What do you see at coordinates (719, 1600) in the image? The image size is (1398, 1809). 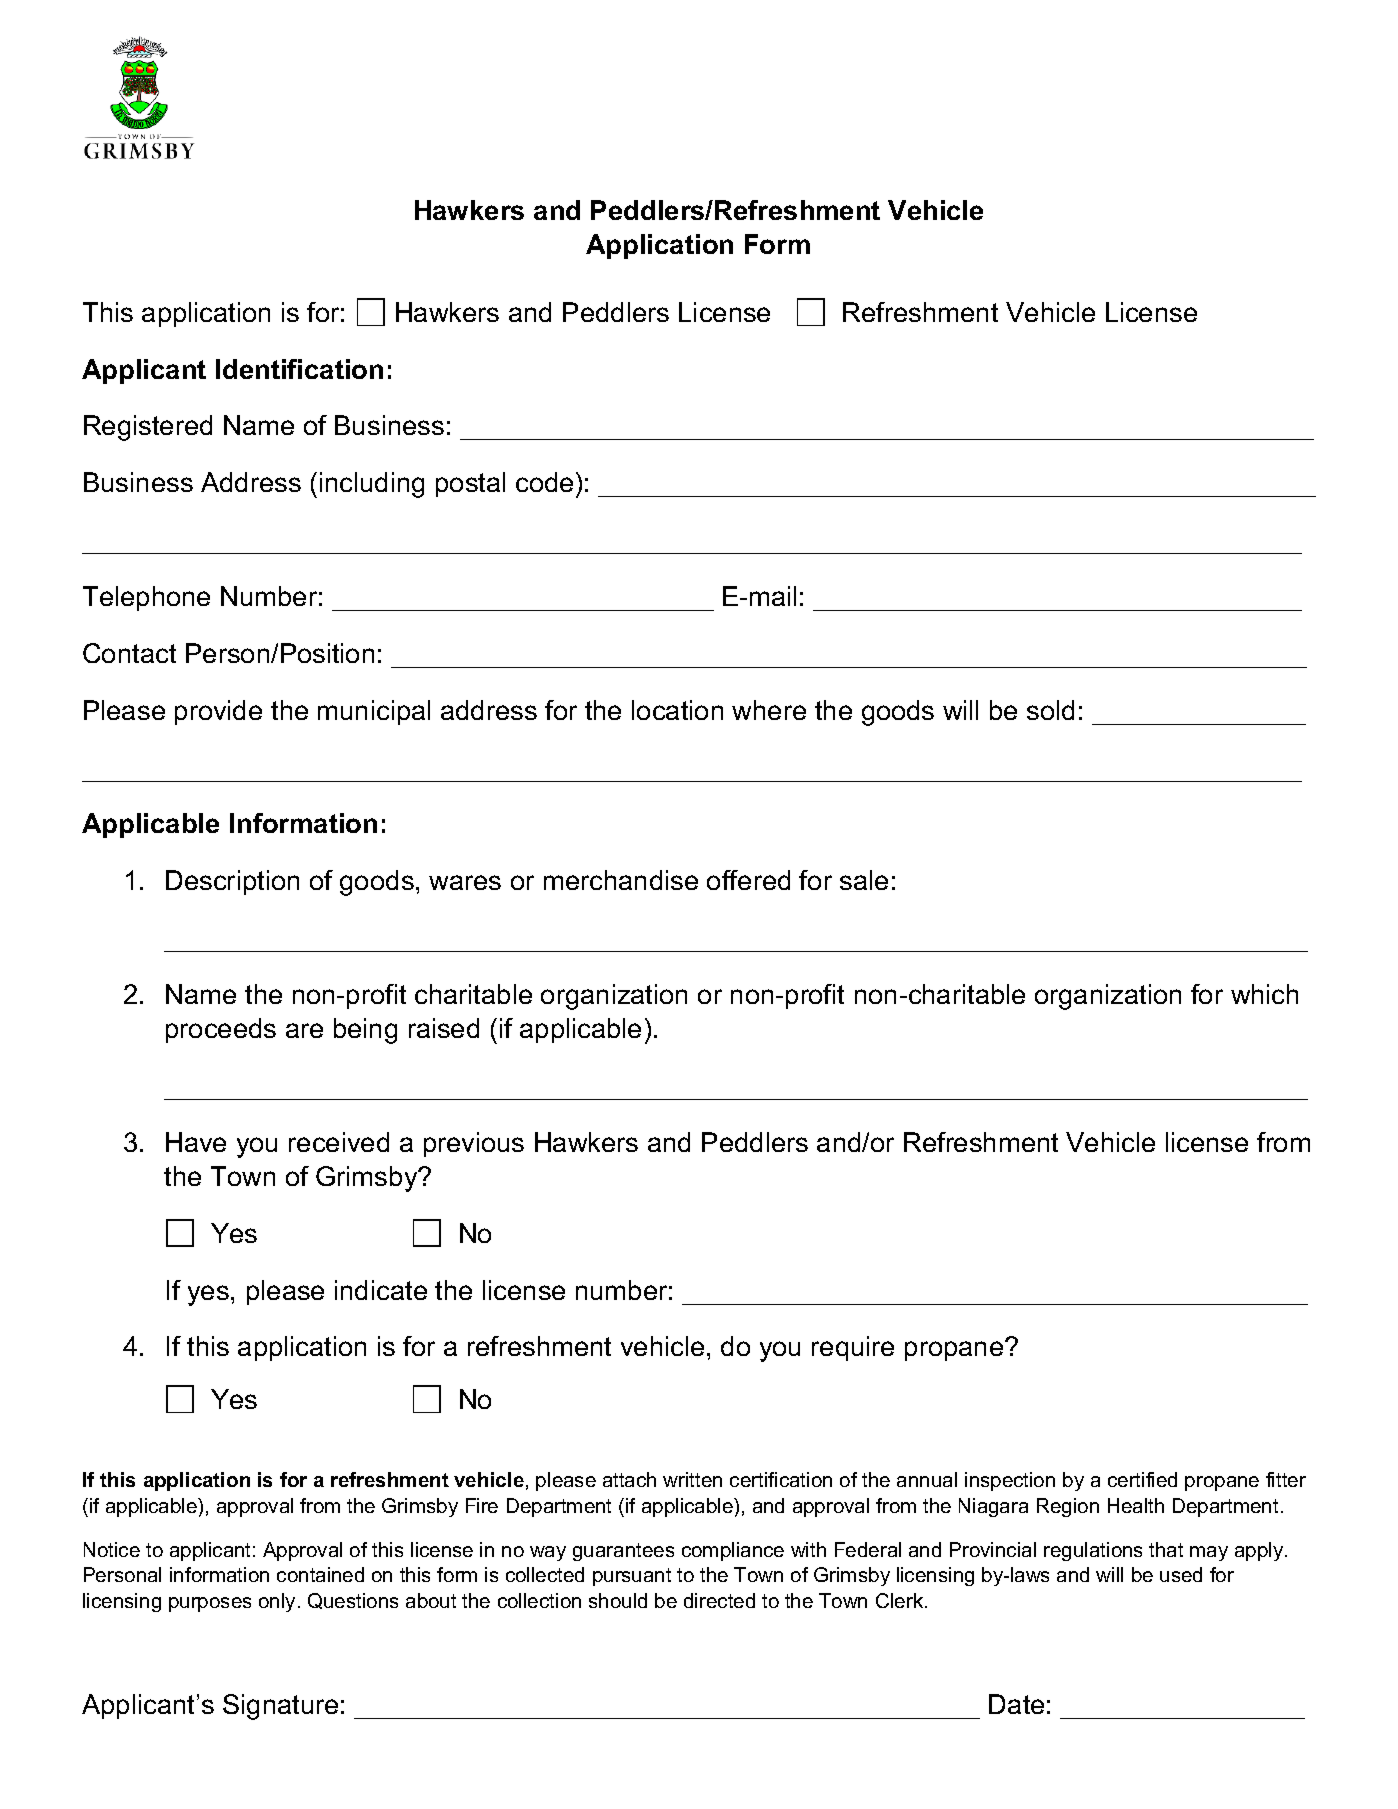 I see `directed` at bounding box center [719, 1600].
